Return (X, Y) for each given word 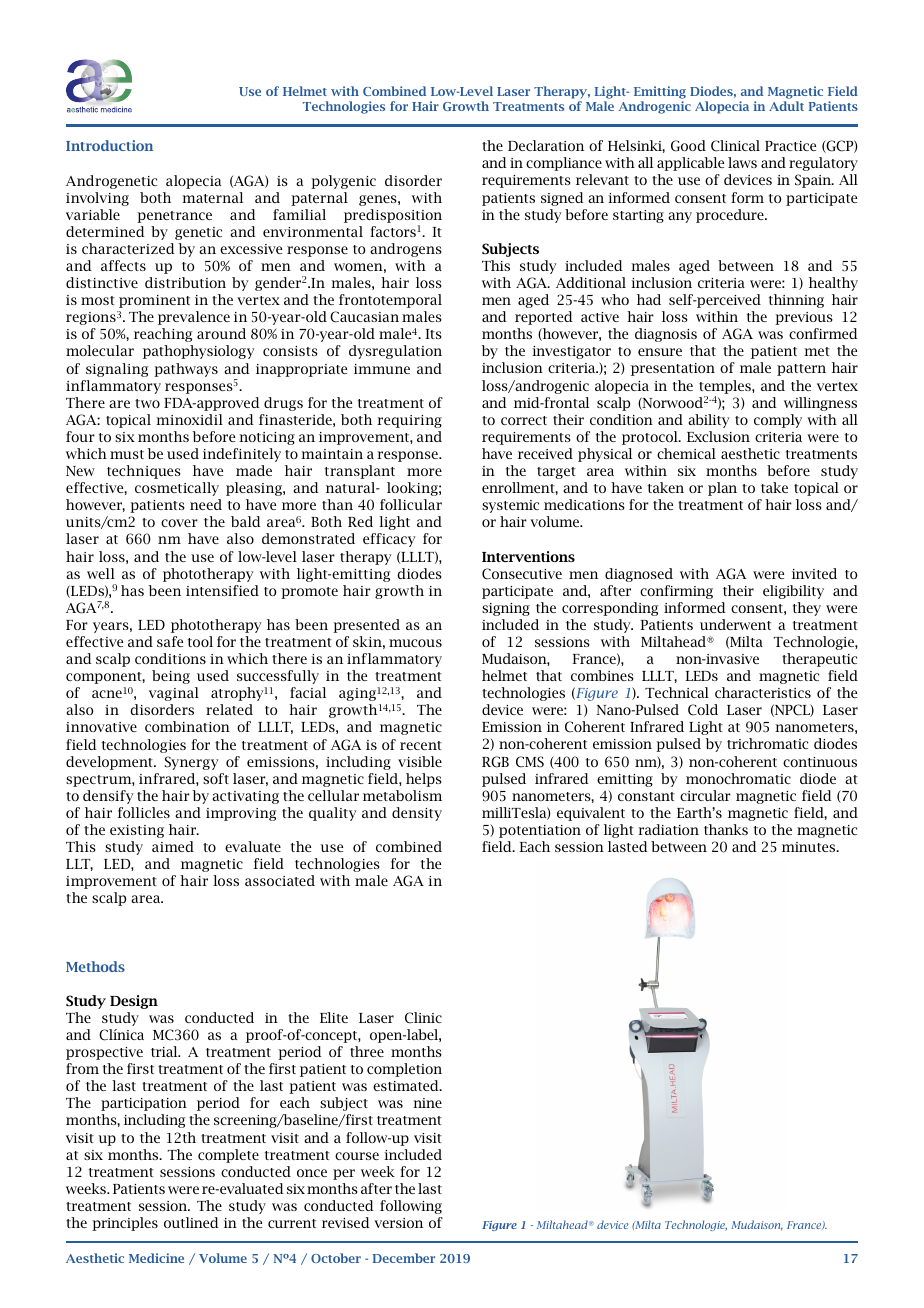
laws (742, 162)
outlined (191, 1222)
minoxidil (189, 419)
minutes (810, 847)
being (171, 677)
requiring (409, 421)
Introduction (109, 145)
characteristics (763, 692)
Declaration (546, 145)
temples (726, 387)
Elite (334, 1017)
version (398, 1223)
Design (134, 1002)
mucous (415, 643)
